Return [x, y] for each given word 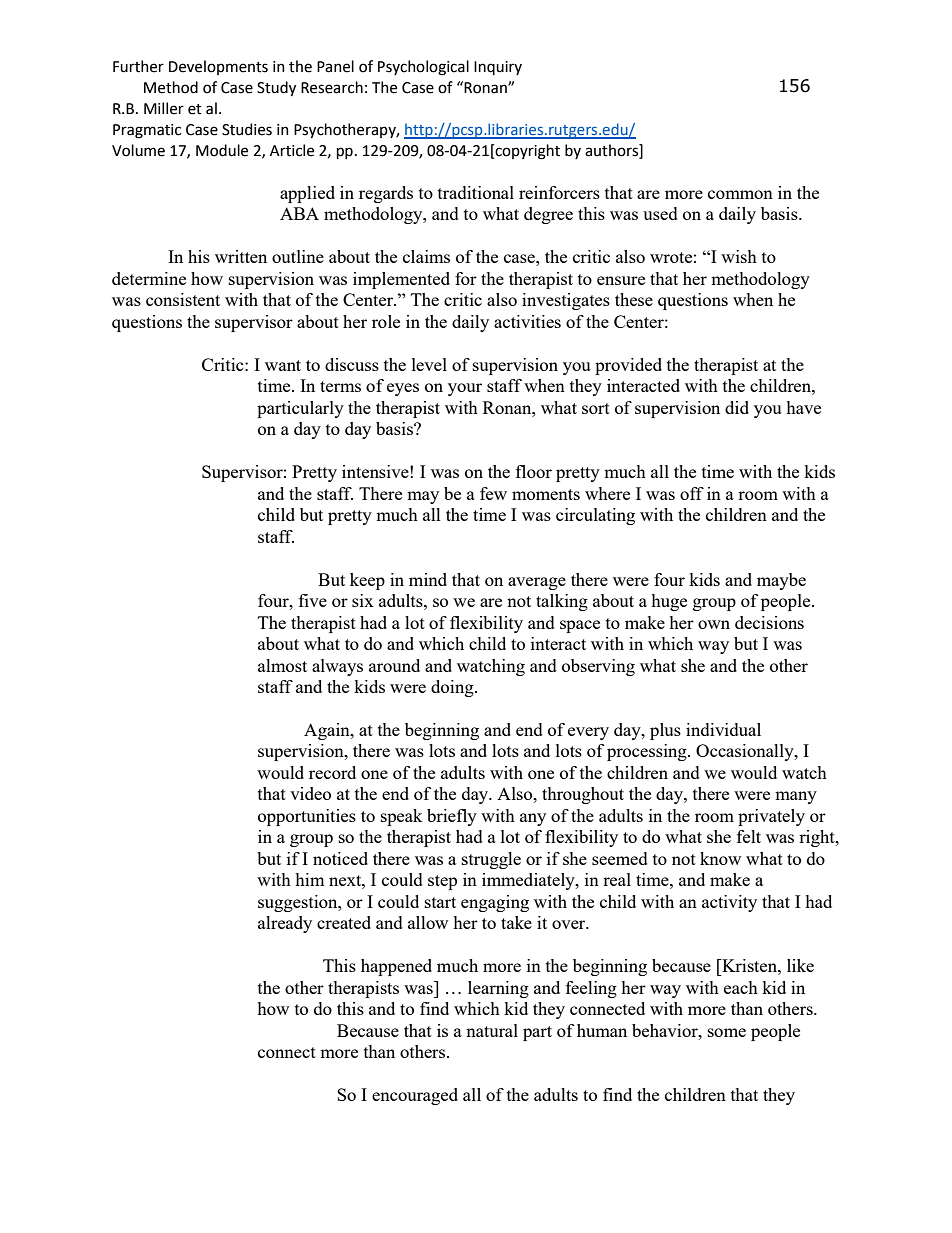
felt [749, 836]
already [285, 924]
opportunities [307, 817]
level [429, 364]
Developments [218, 67]
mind [428, 579]
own [714, 624]
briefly [452, 817]
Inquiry [498, 68]
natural [492, 1030]
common [740, 194]
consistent [183, 299]
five [313, 600]
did [737, 407]
